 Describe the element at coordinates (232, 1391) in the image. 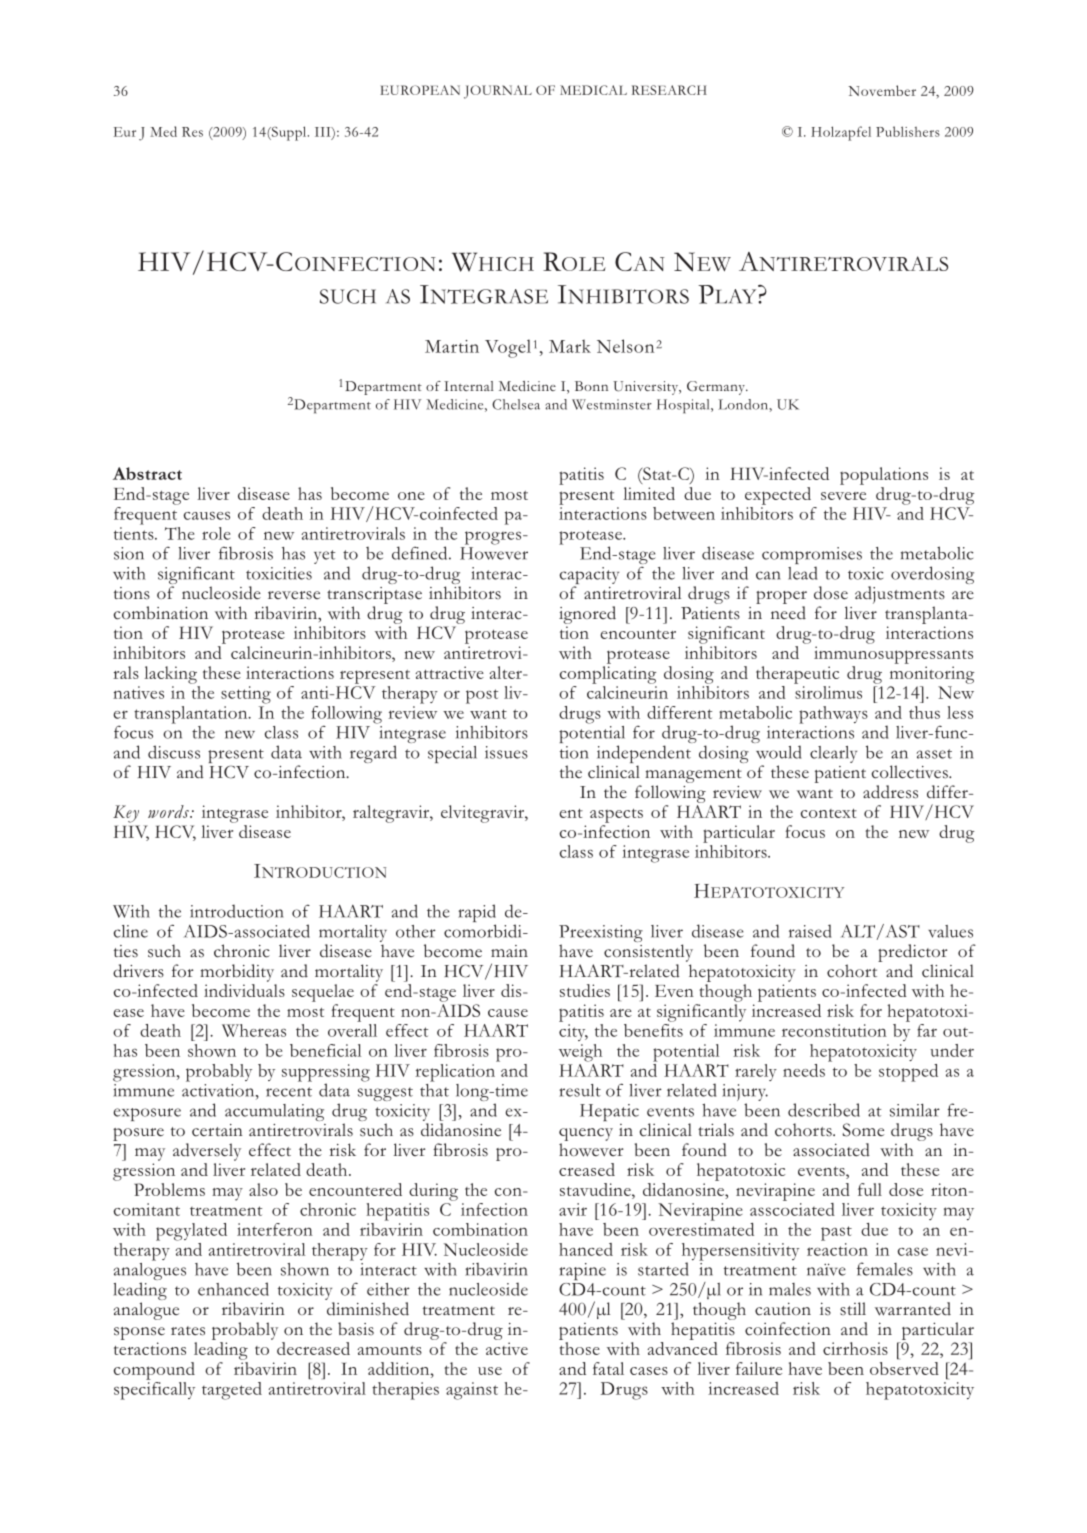

I see `targeted` at that location.
